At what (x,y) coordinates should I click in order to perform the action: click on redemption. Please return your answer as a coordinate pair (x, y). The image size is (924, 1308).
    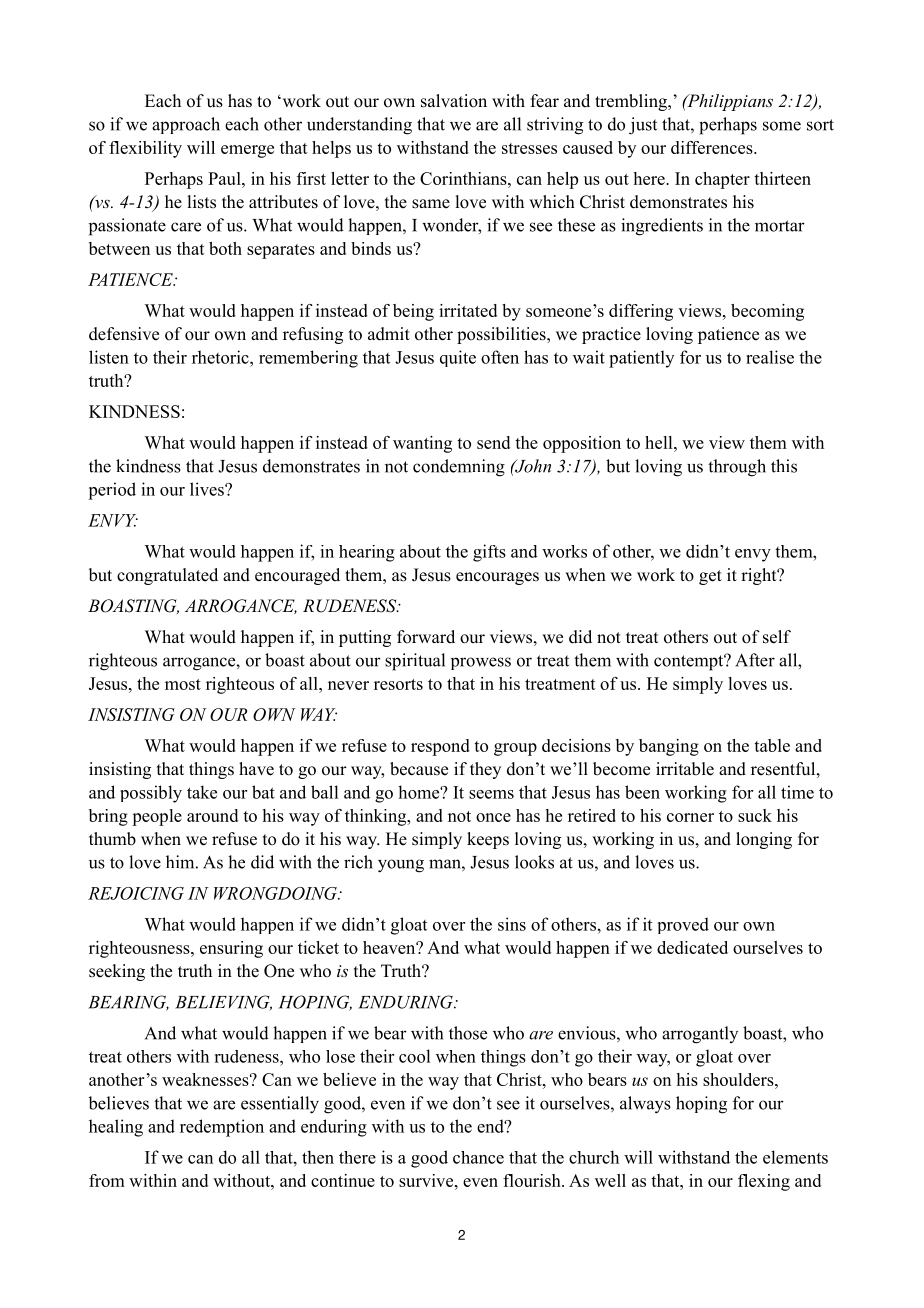
    Looking at the image, I should click on (222, 1128).
